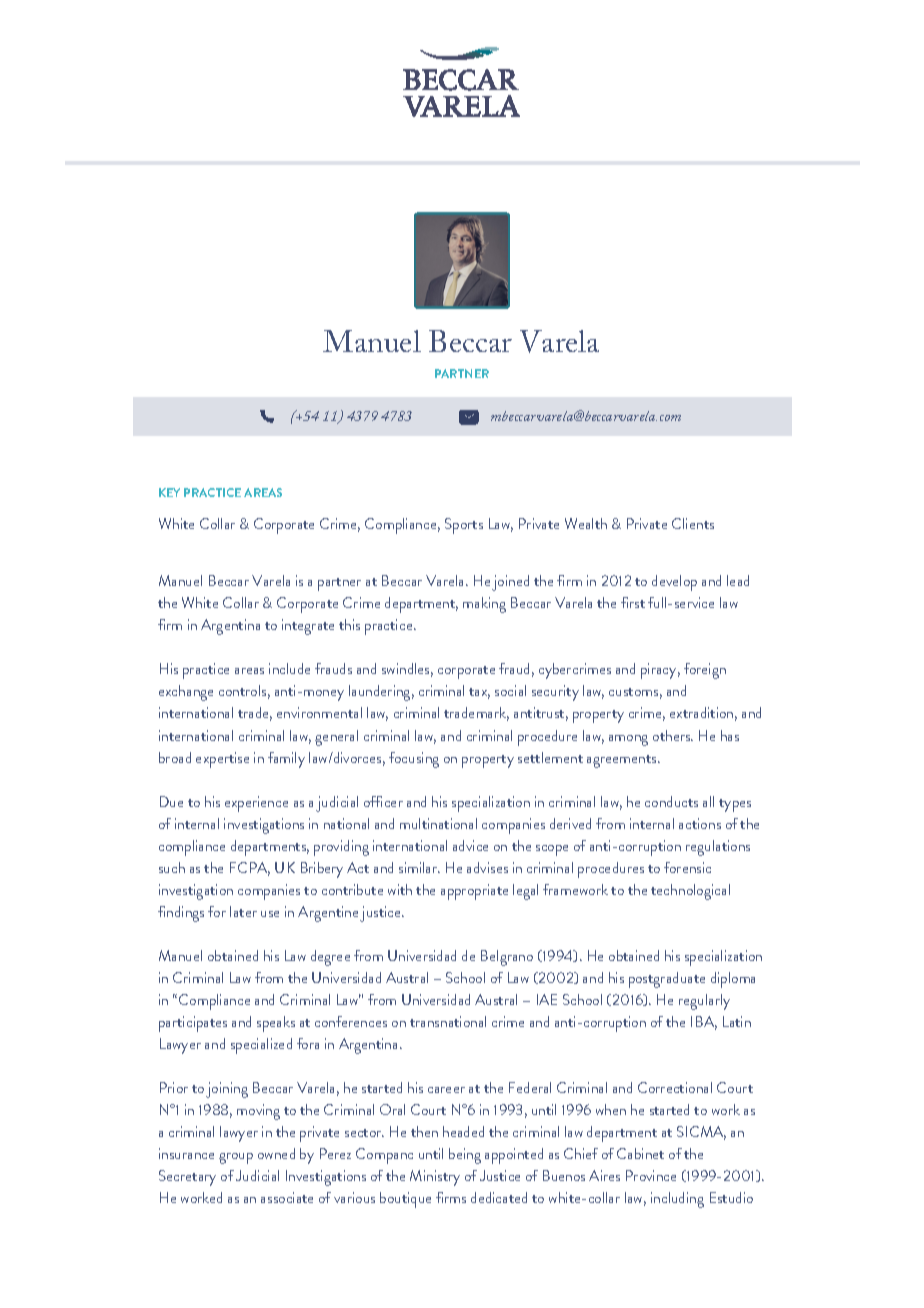 This page has width=924, height=1308. What do you see at coordinates (671, 801) in the page?
I see `conducts` at bounding box center [671, 801].
